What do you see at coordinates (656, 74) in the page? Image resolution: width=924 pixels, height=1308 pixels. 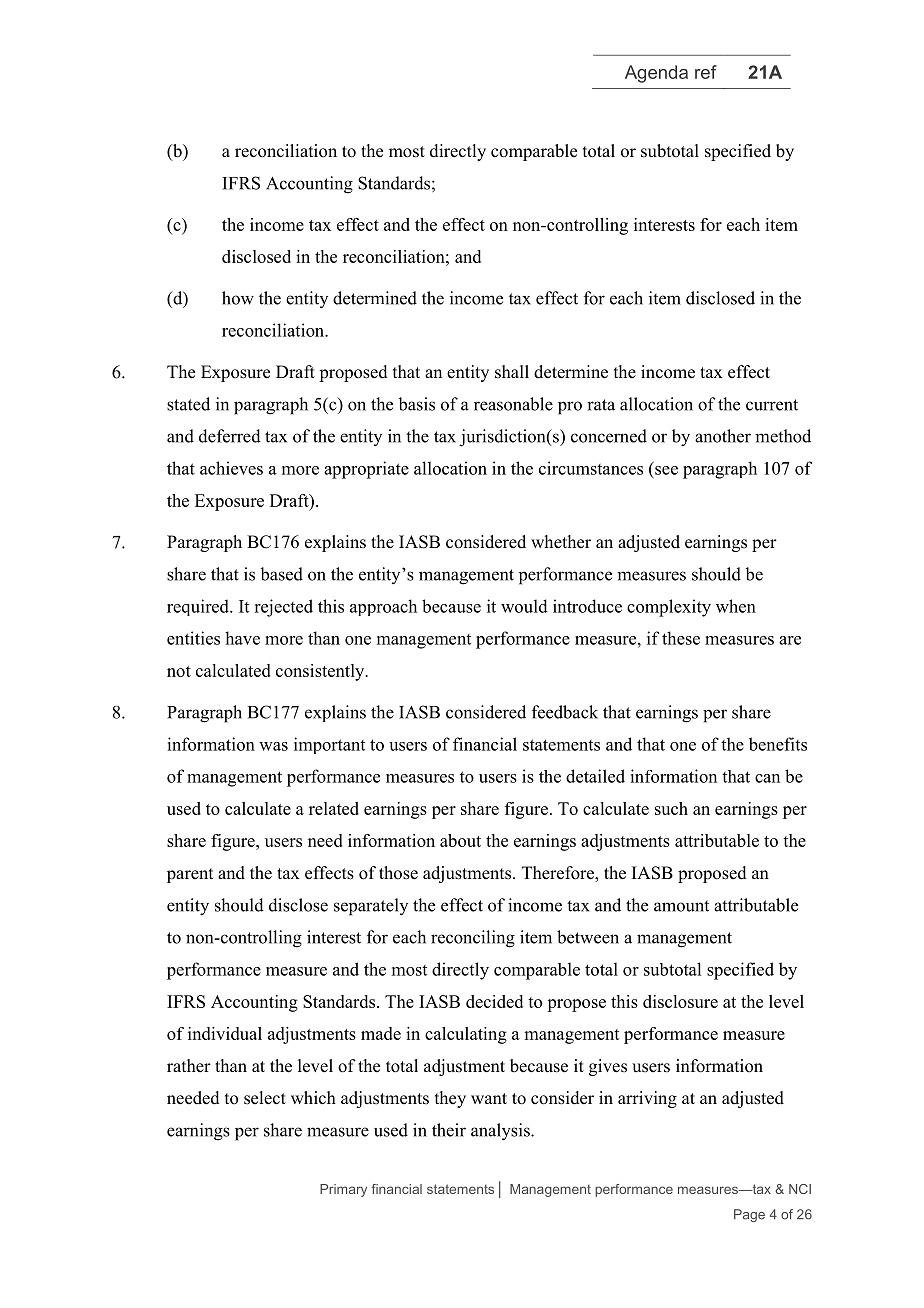 I see `Agenda` at bounding box center [656, 74].
